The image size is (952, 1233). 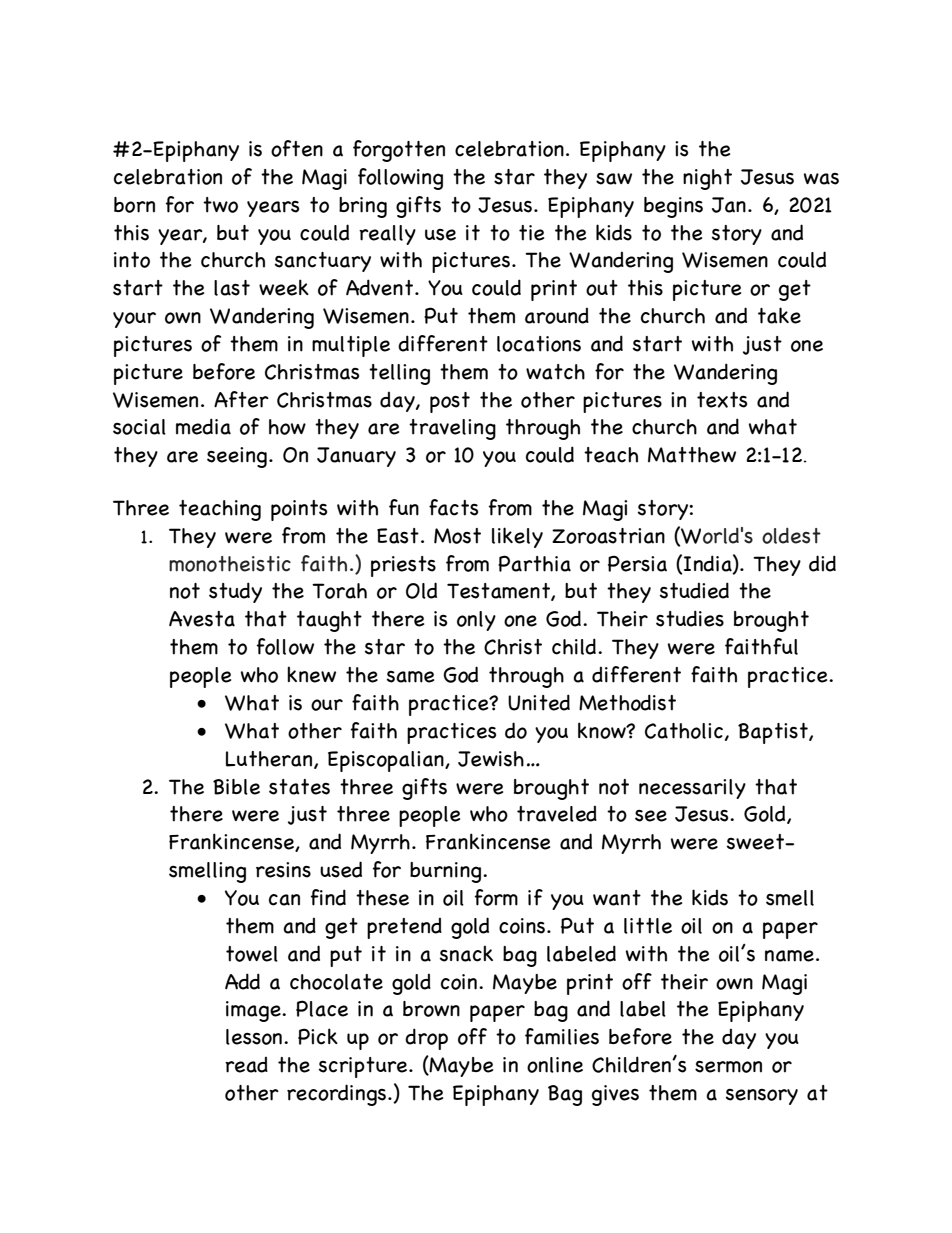 What do you see at coordinates (236, 787) in the screenshot?
I see `Bible` at bounding box center [236, 787].
